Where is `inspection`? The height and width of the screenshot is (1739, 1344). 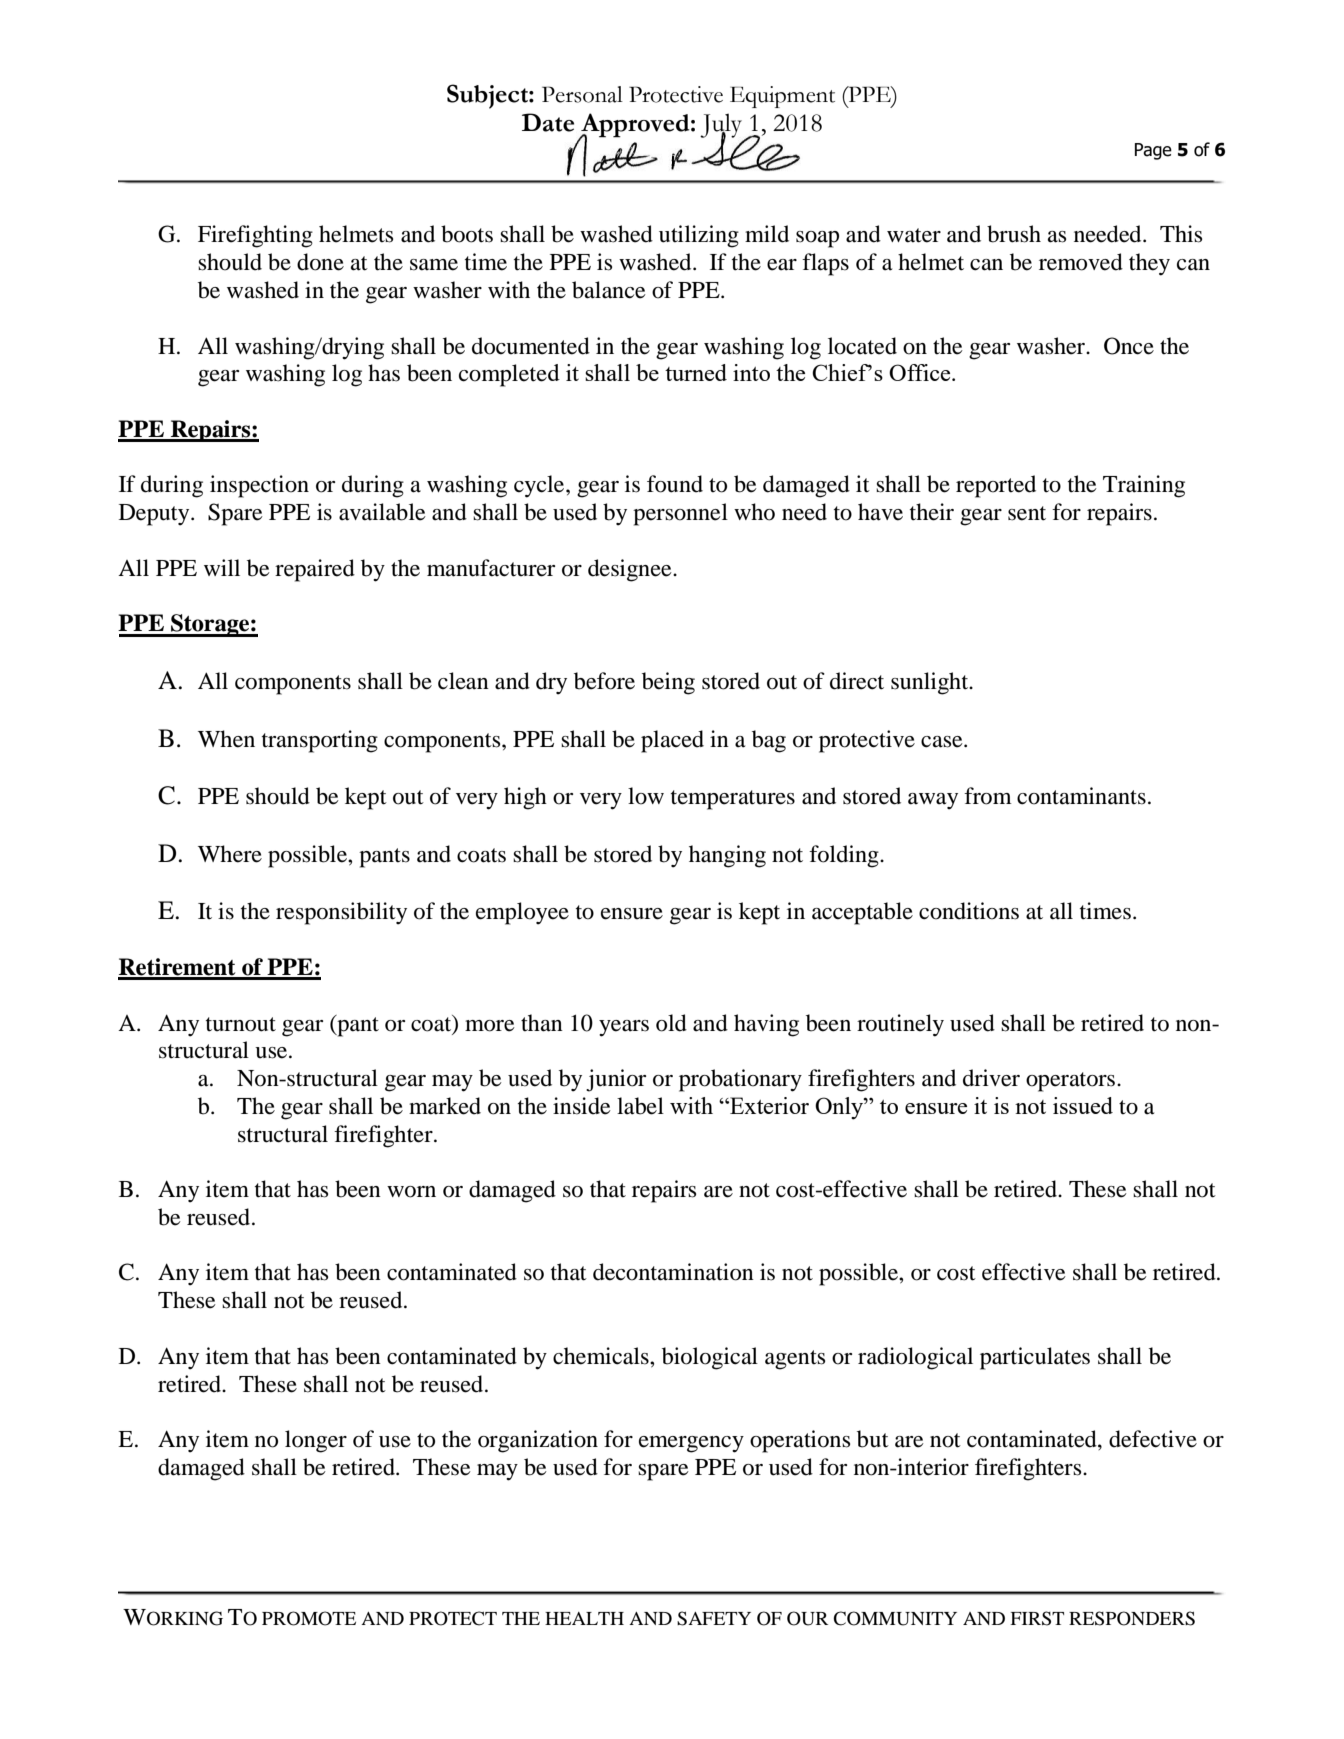 inspection is located at coordinates (259, 486).
